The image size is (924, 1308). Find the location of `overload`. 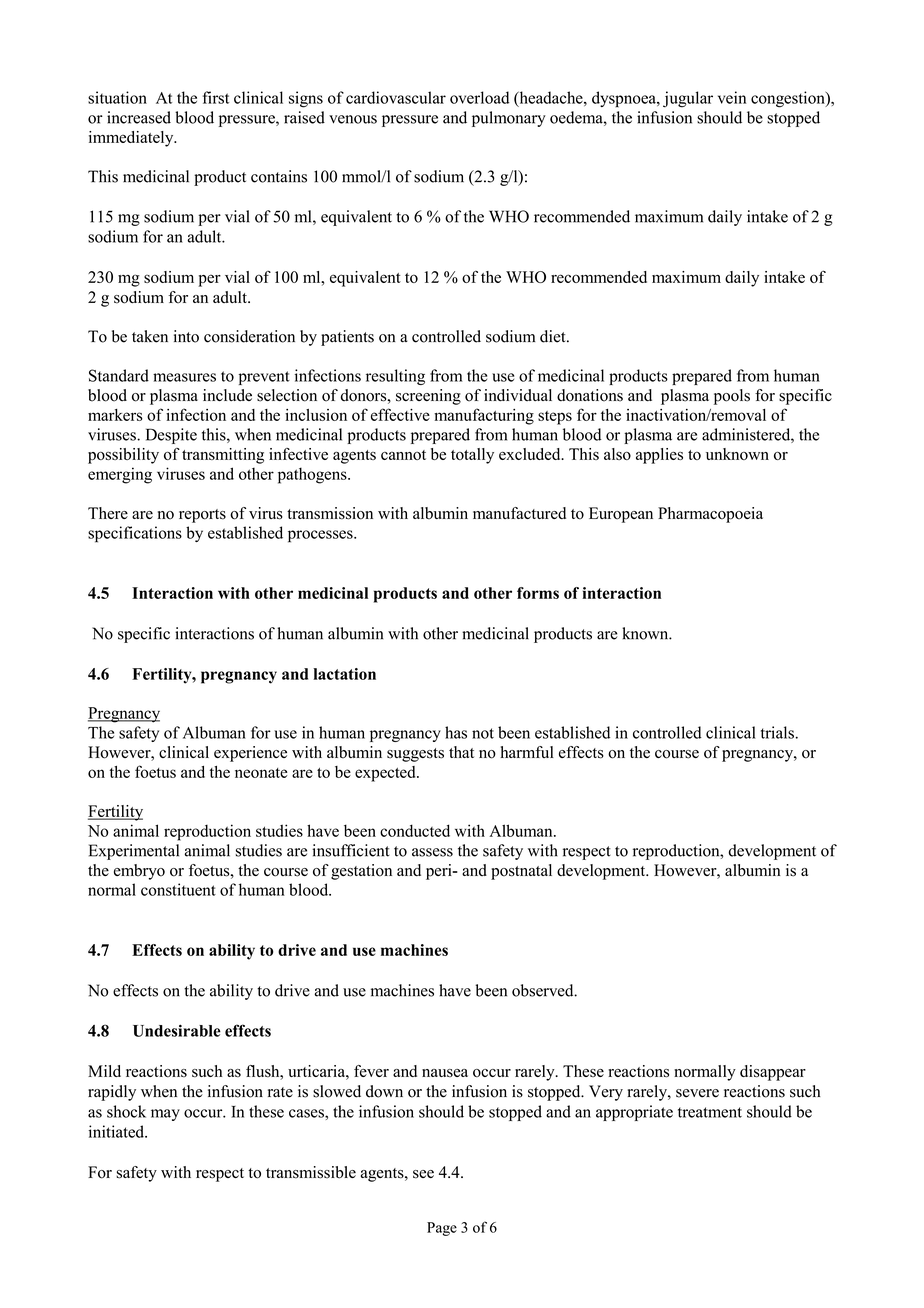

overload is located at coordinates (479, 97).
